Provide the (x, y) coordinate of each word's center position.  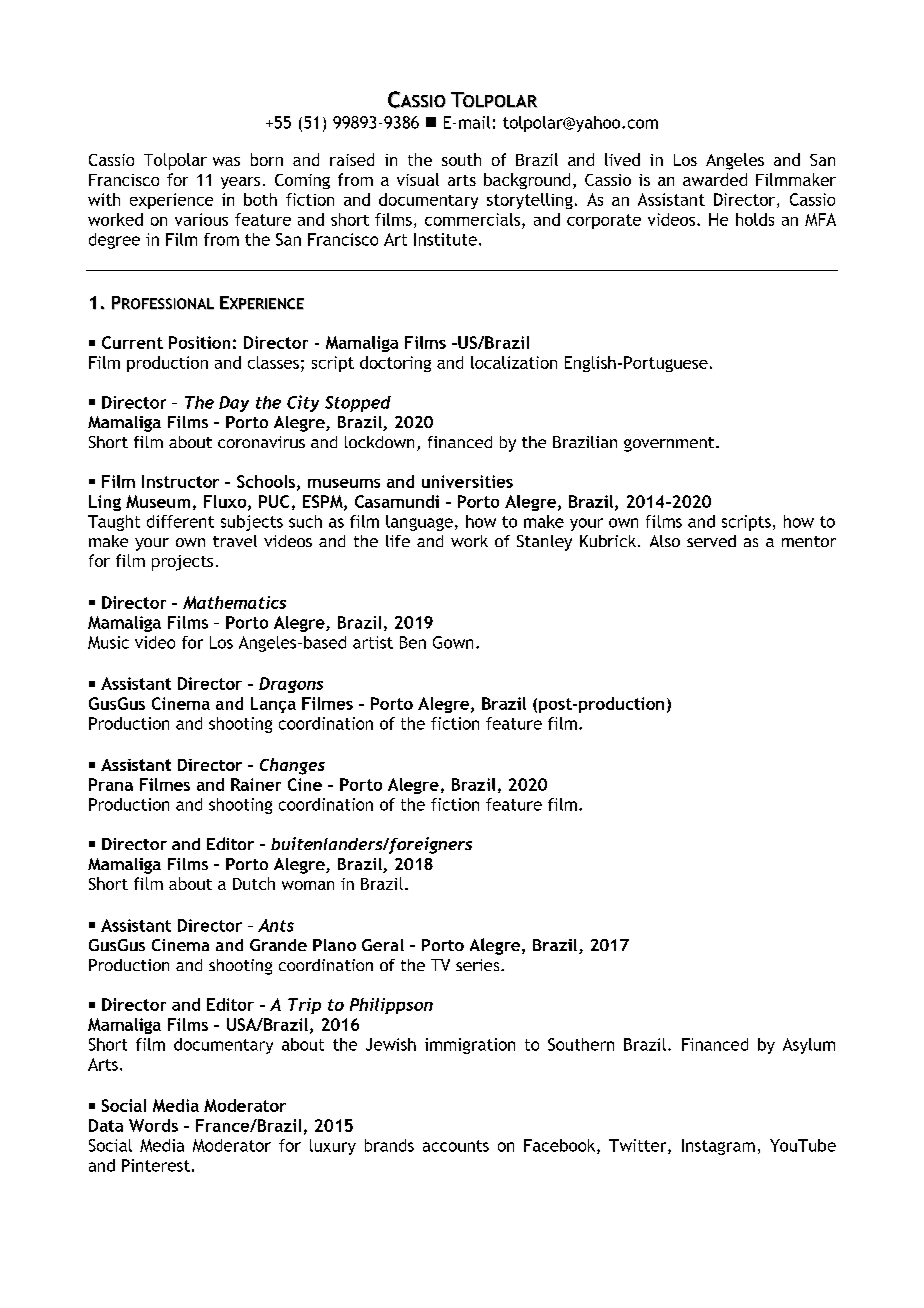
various (201, 219)
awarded (715, 179)
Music (108, 642)
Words (153, 1125)
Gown (453, 642)
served (711, 541)
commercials (474, 219)
